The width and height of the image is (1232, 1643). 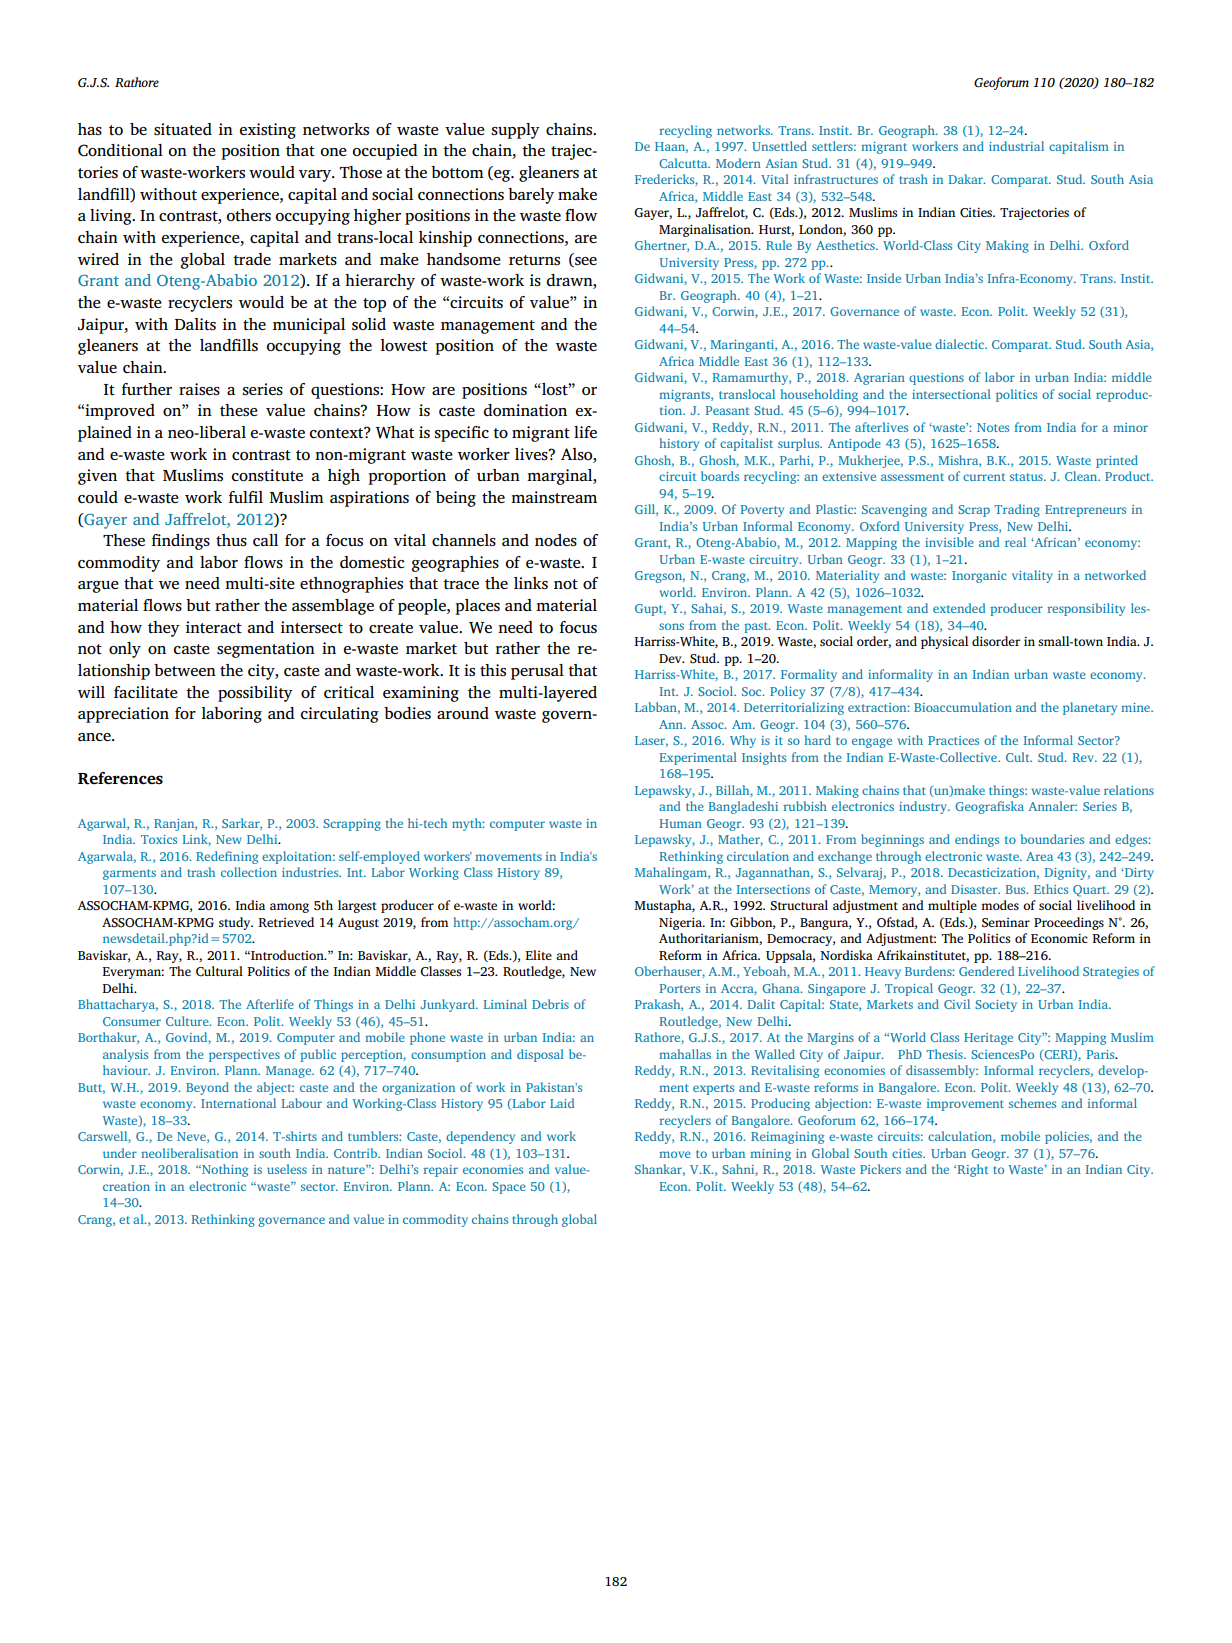 I want to click on Nothing, so click(x=224, y=1170).
